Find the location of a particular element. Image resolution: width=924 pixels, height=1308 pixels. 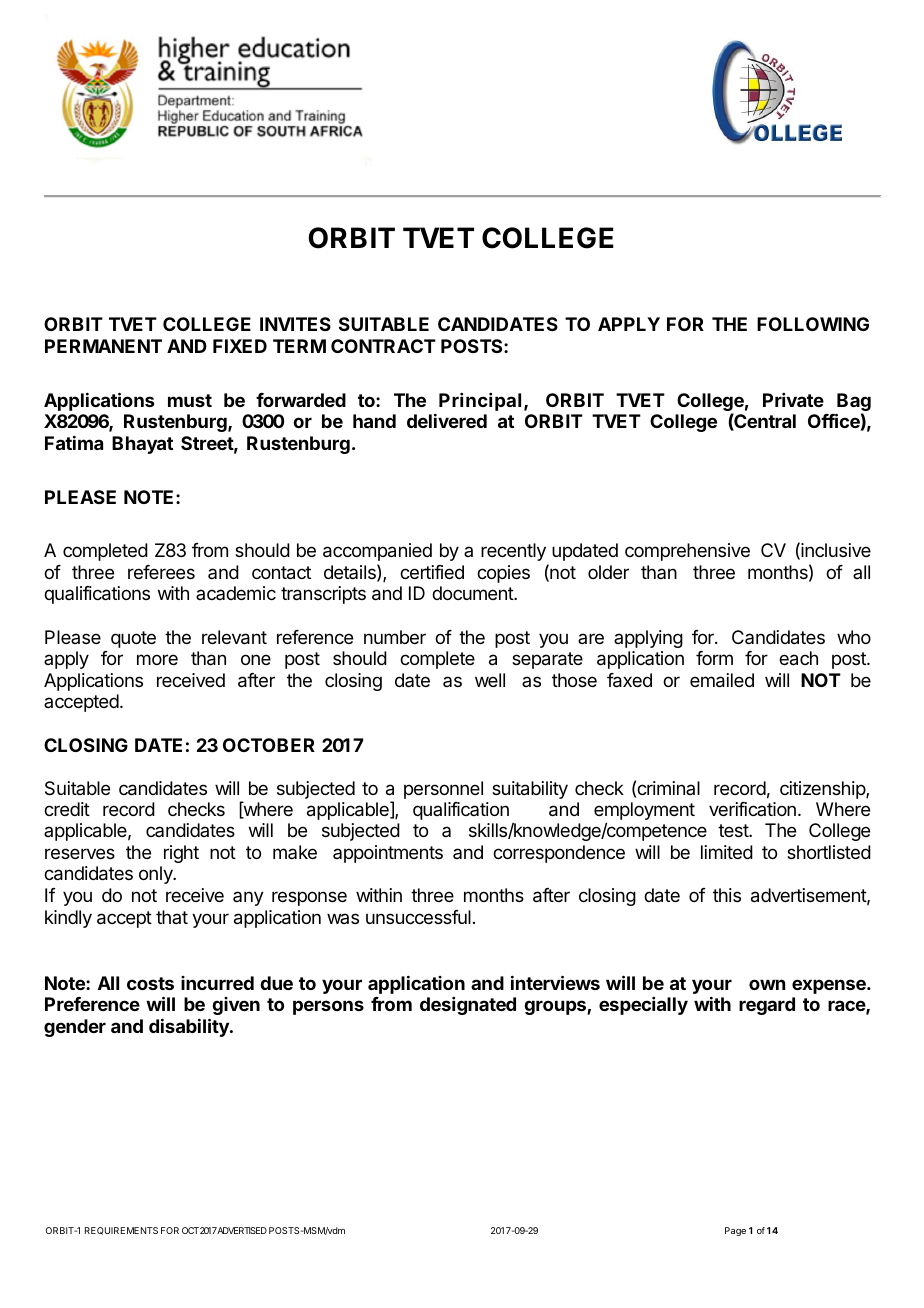

credit is located at coordinates (67, 809).
